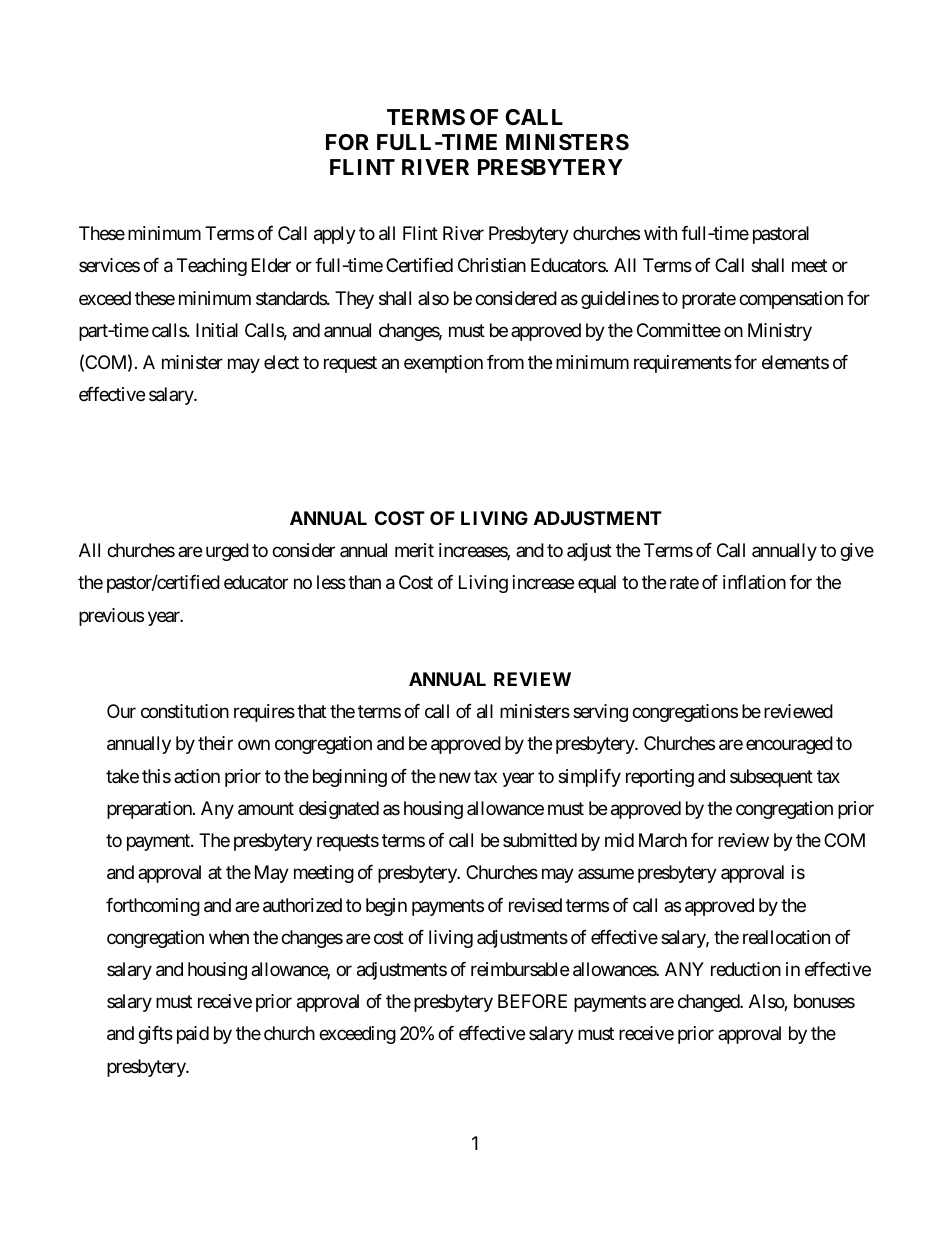  What do you see at coordinates (597, 584) in the screenshot?
I see `equal` at bounding box center [597, 584].
